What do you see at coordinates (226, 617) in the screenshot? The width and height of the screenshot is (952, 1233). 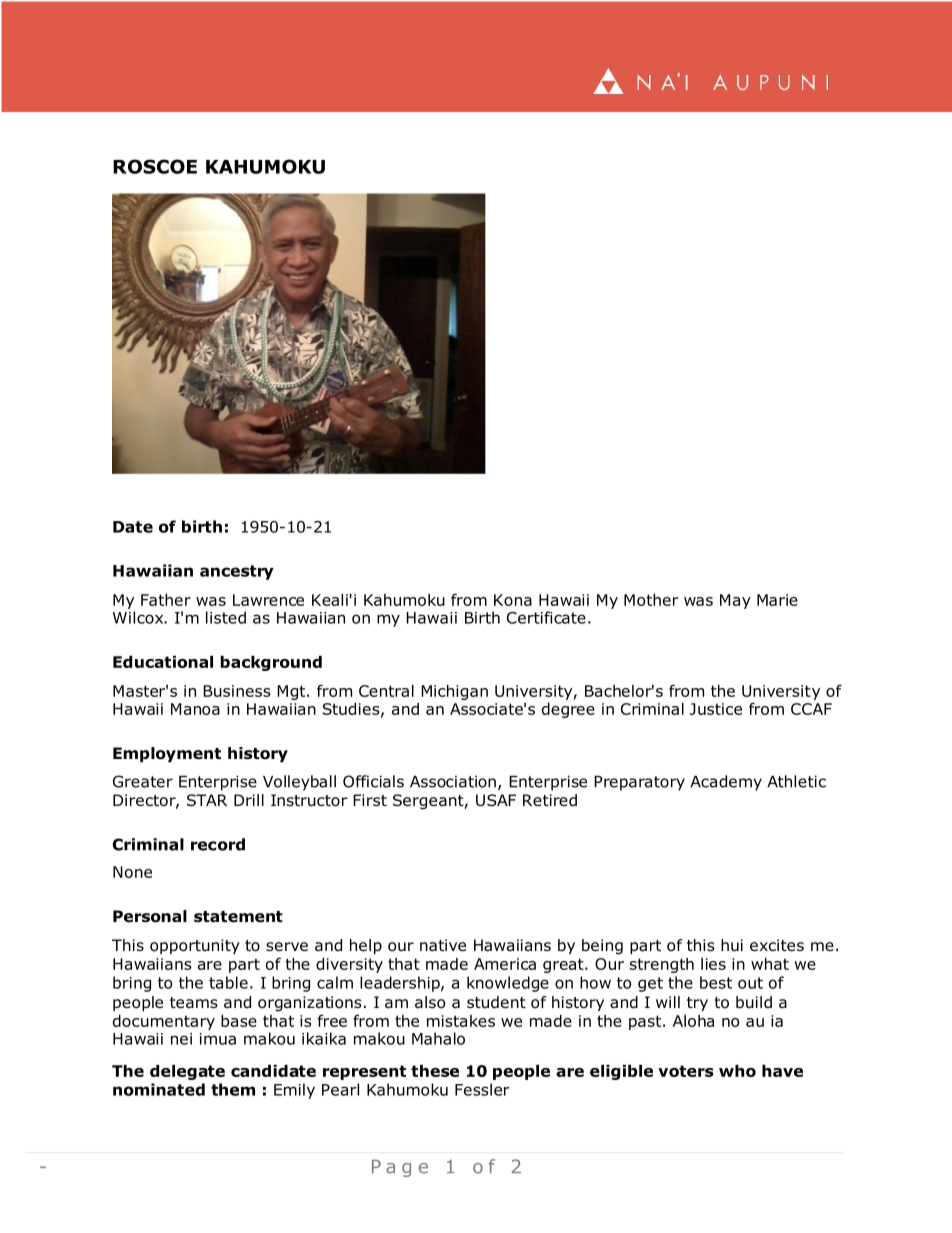 I see `listed` at bounding box center [226, 617].
